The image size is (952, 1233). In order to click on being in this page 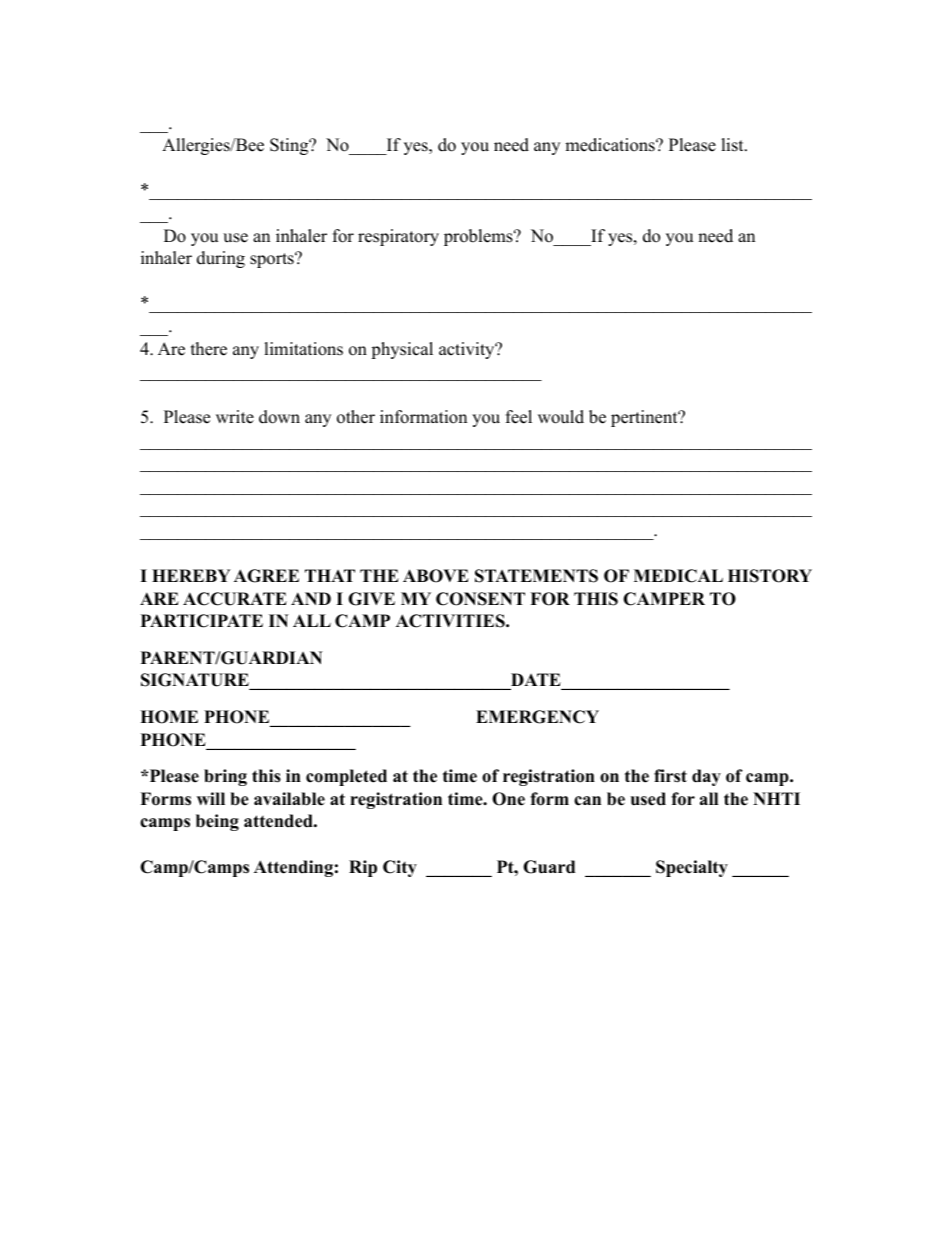, I will do `click(217, 822)`.
